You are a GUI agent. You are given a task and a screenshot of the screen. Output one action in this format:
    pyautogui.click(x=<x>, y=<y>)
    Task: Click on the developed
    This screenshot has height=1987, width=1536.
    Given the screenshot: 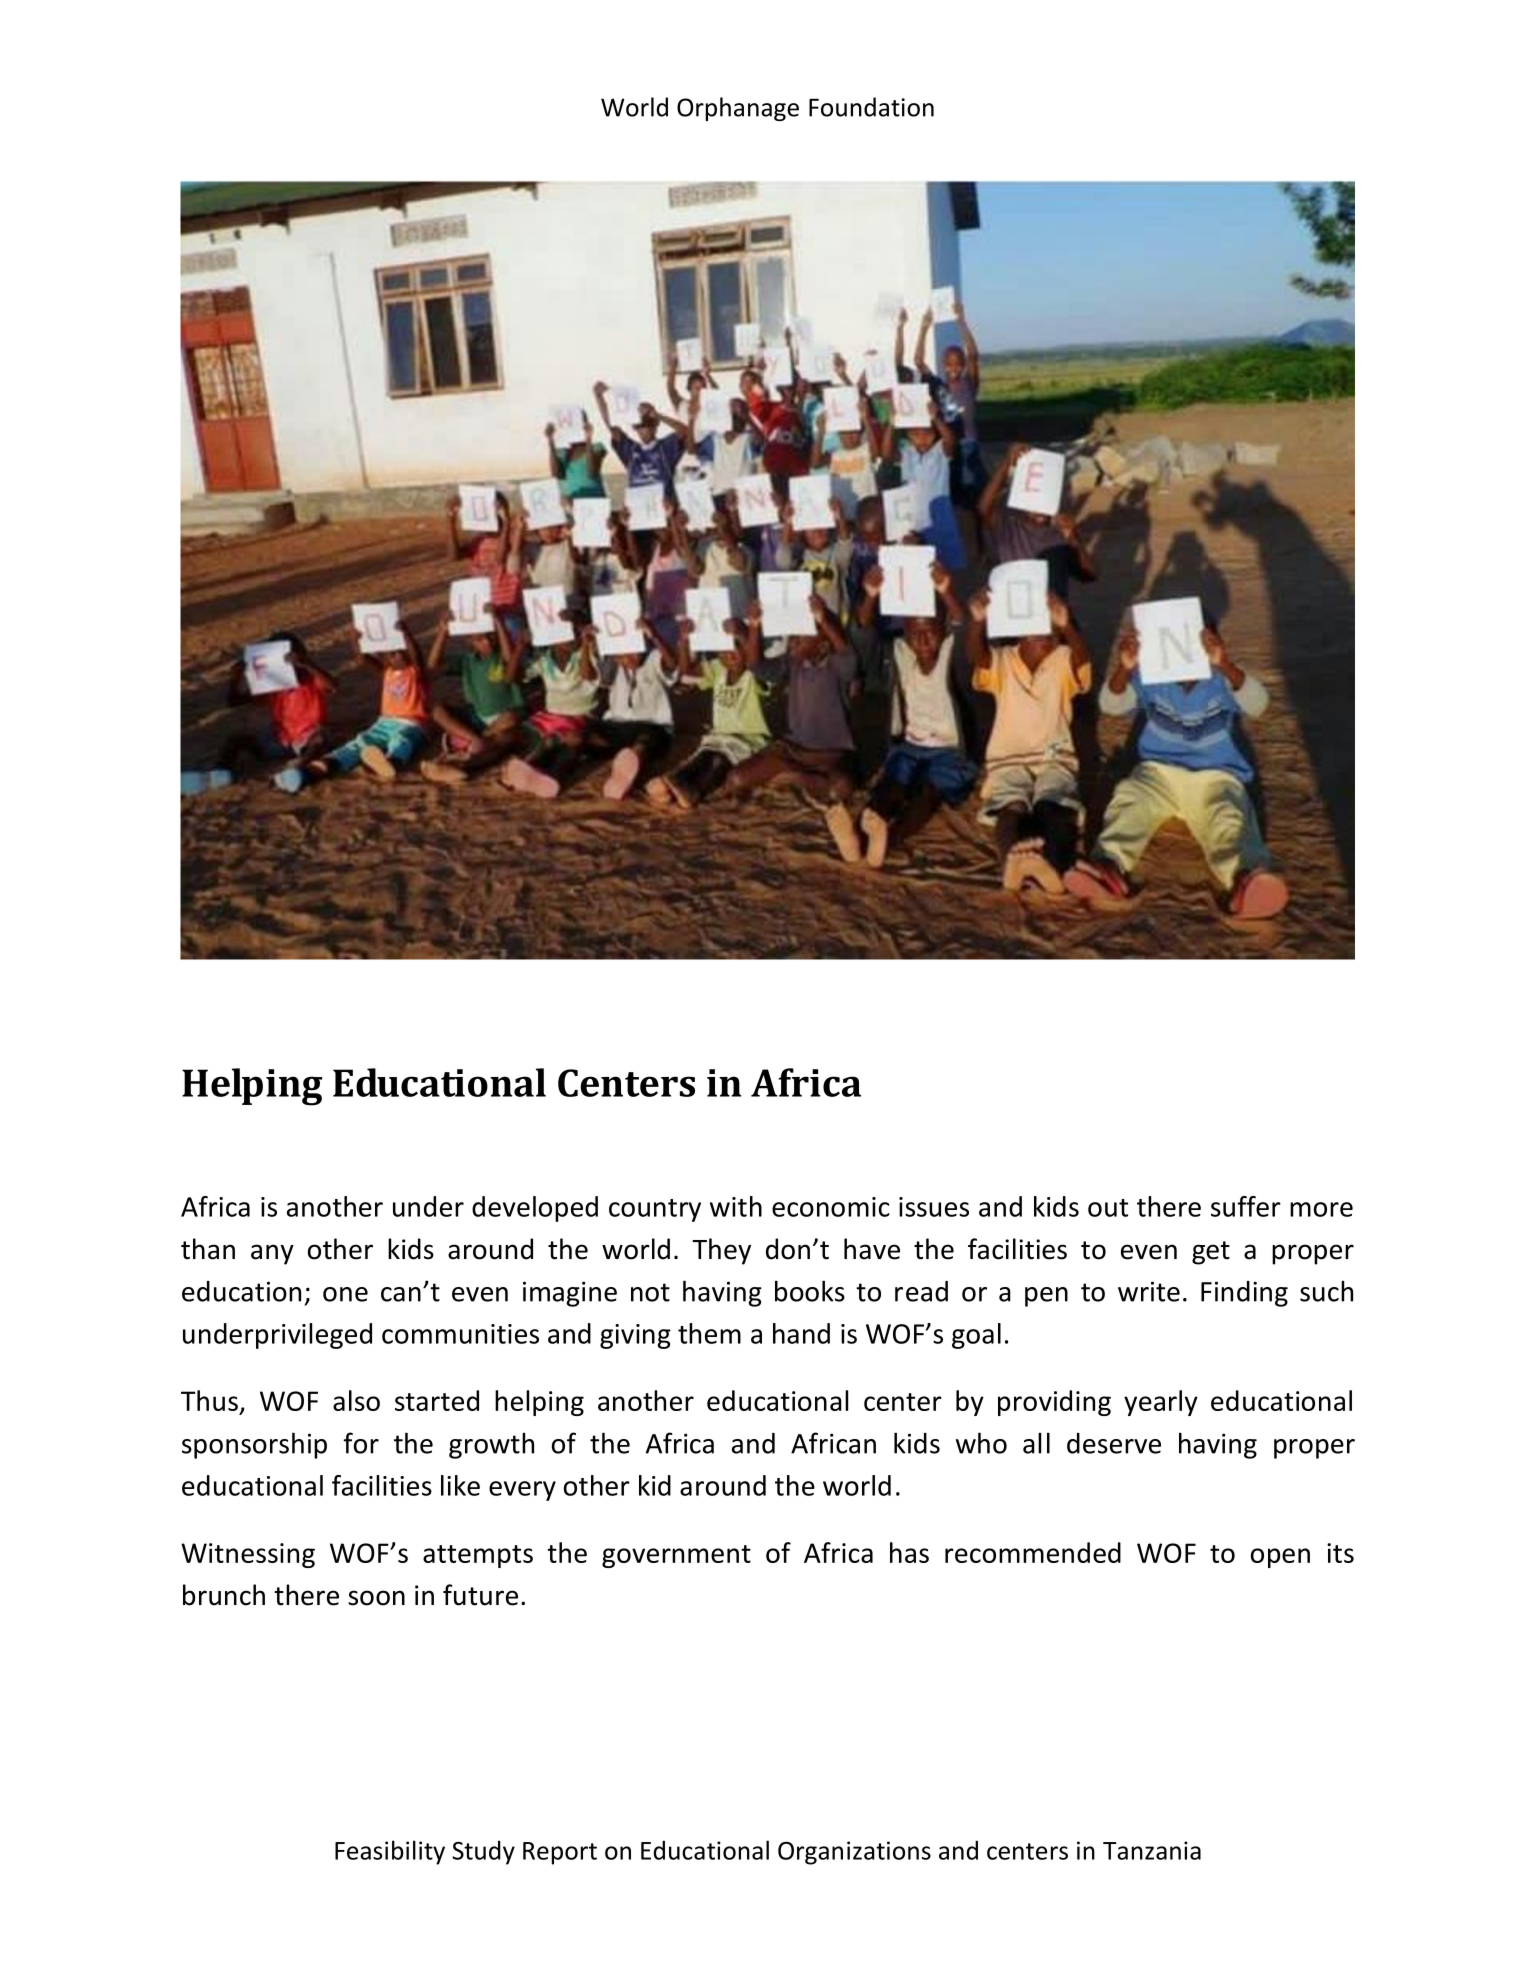 What is the action you would take?
    pyautogui.click(x=535, y=1209)
